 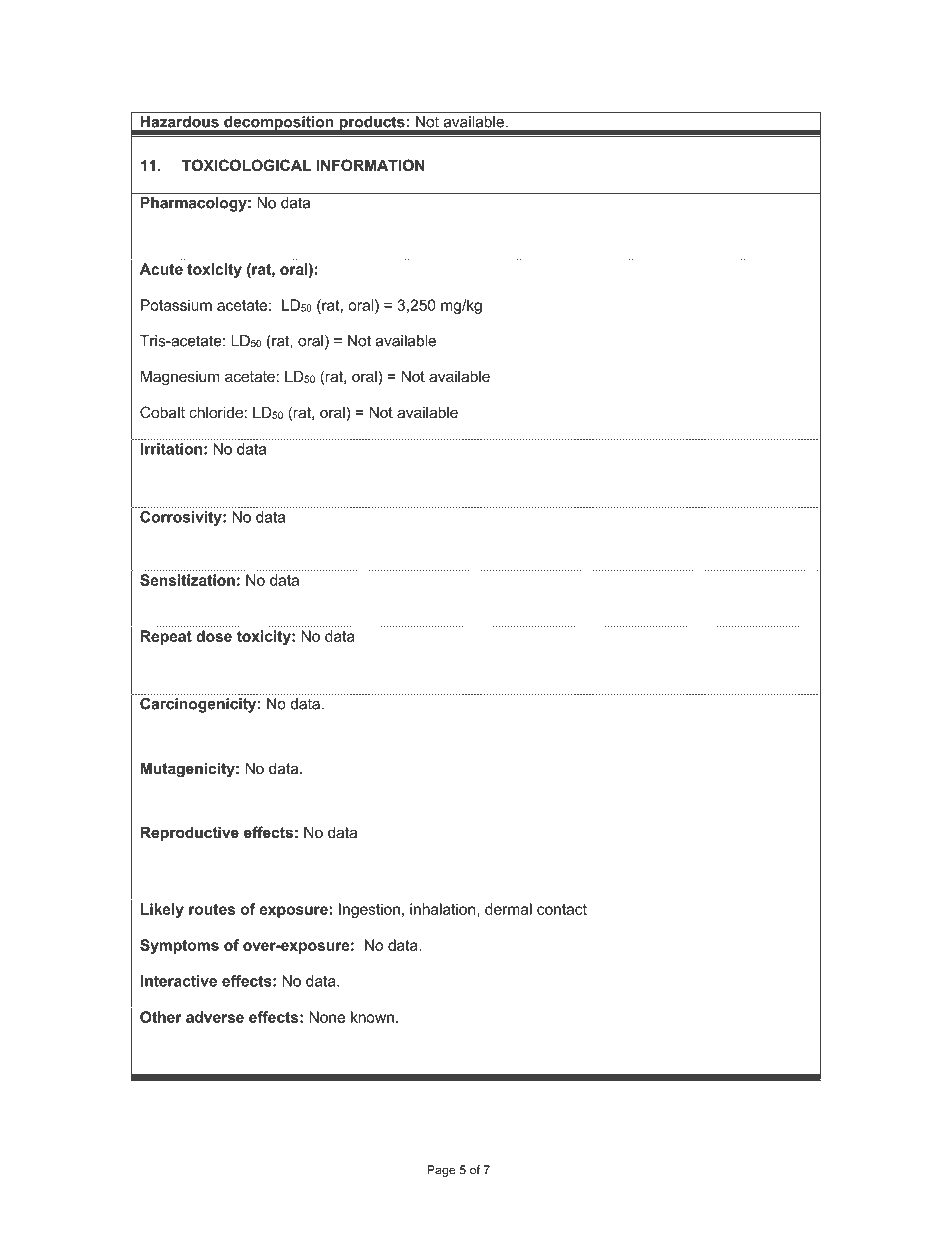 What do you see at coordinates (179, 946) in the screenshot?
I see `Symptoms` at bounding box center [179, 946].
